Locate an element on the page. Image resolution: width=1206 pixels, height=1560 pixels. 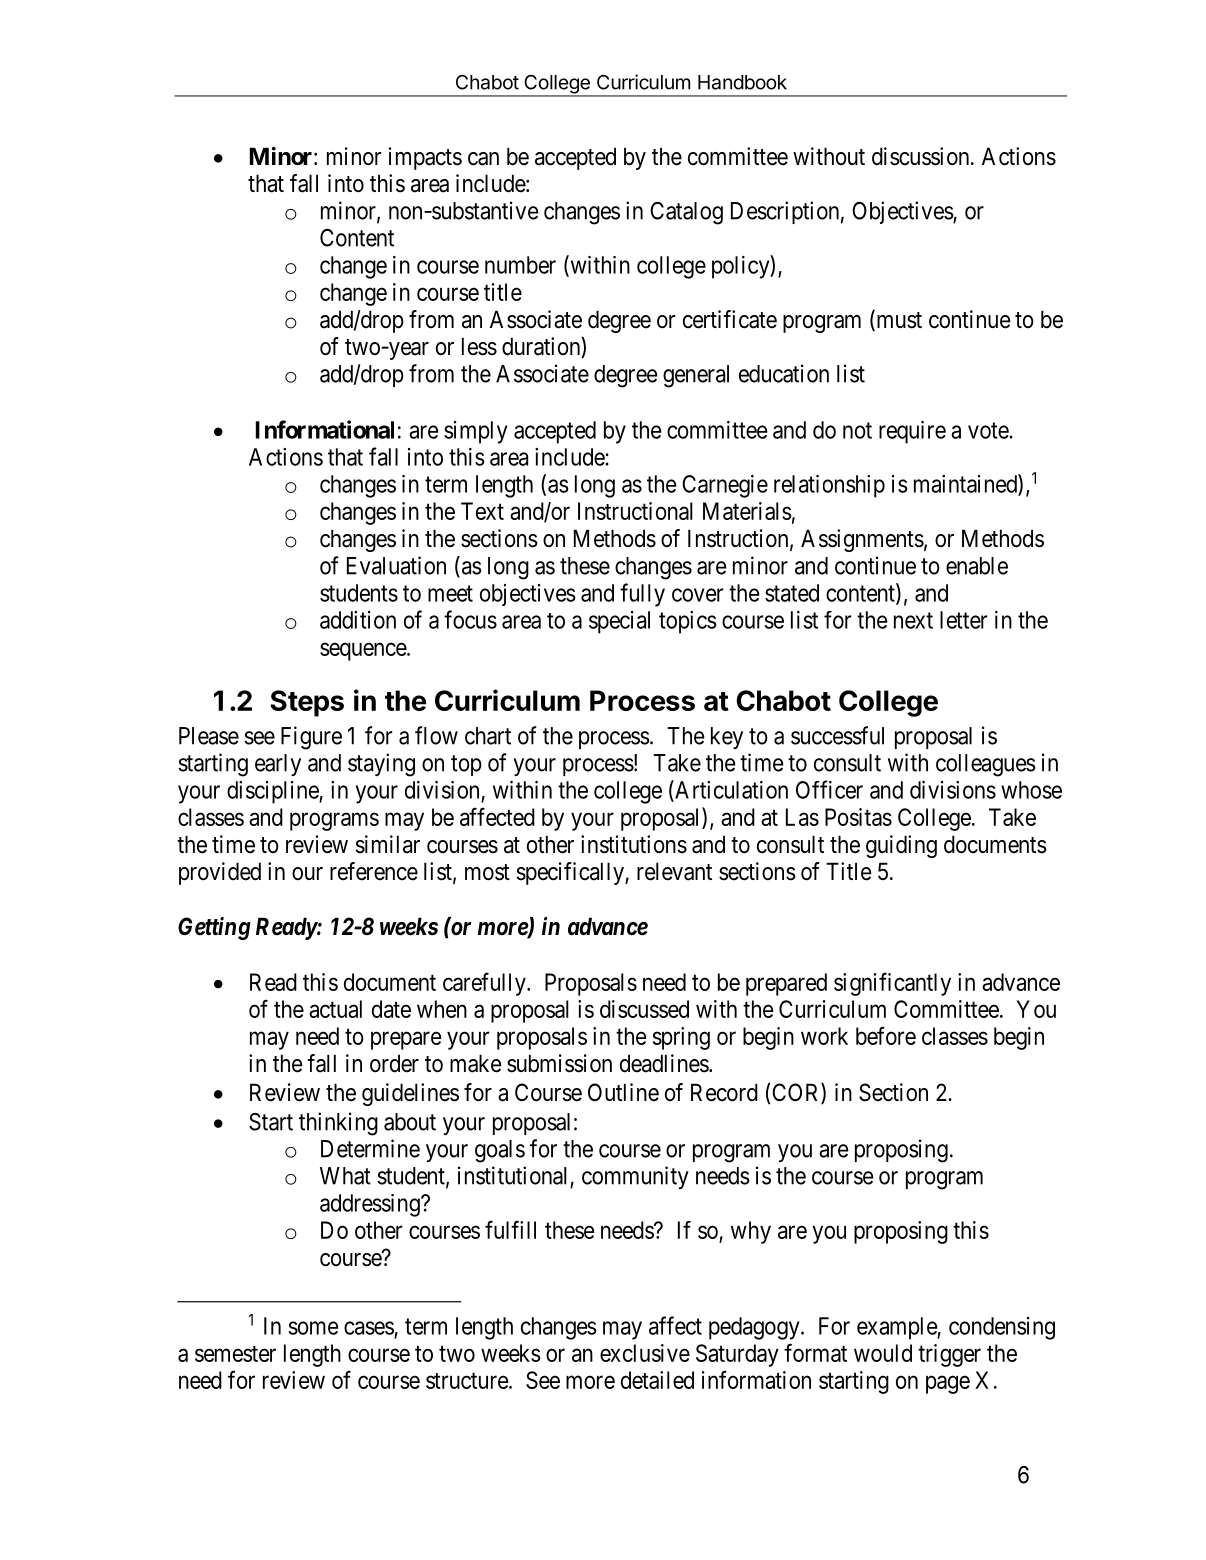
discussion is located at coordinates (922, 156).
